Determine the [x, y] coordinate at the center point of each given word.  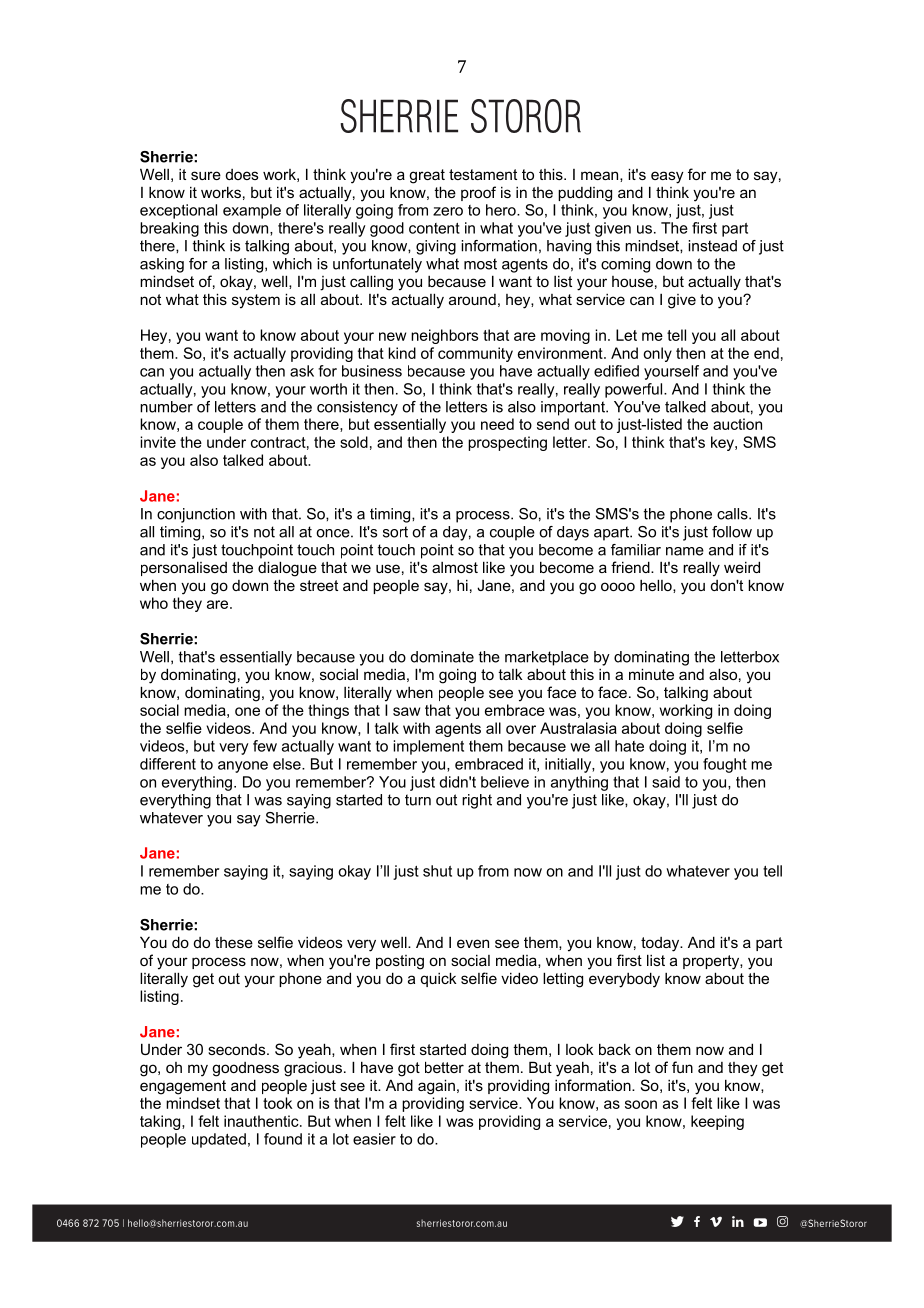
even [473, 943]
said [666, 782]
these [234, 942]
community [475, 354]
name [685, 551]
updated [219, 1140]
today [661, 944]
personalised [184, 568]
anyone [243, 767]
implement [428, 747]
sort [395, 532]
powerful [635, 390]
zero [448, 211]
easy [667, 177]
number [166, 407]
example [252, 211]
